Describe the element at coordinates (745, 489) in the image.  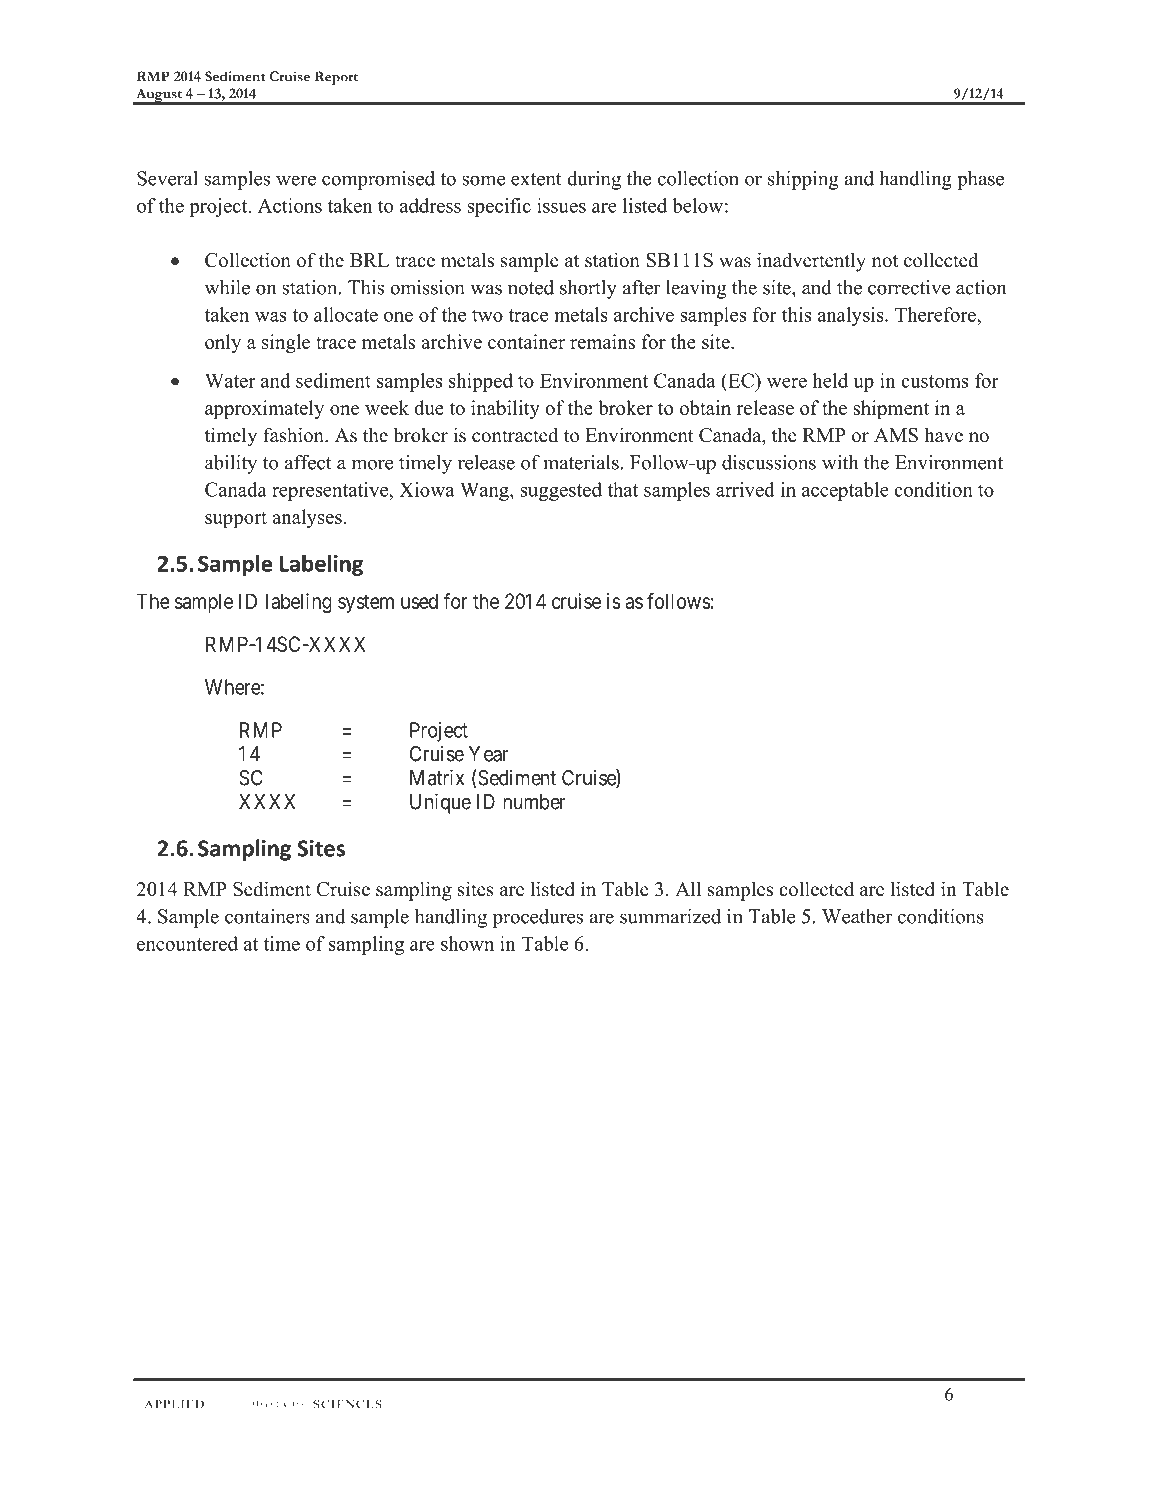
I see `arrived` at that location.
